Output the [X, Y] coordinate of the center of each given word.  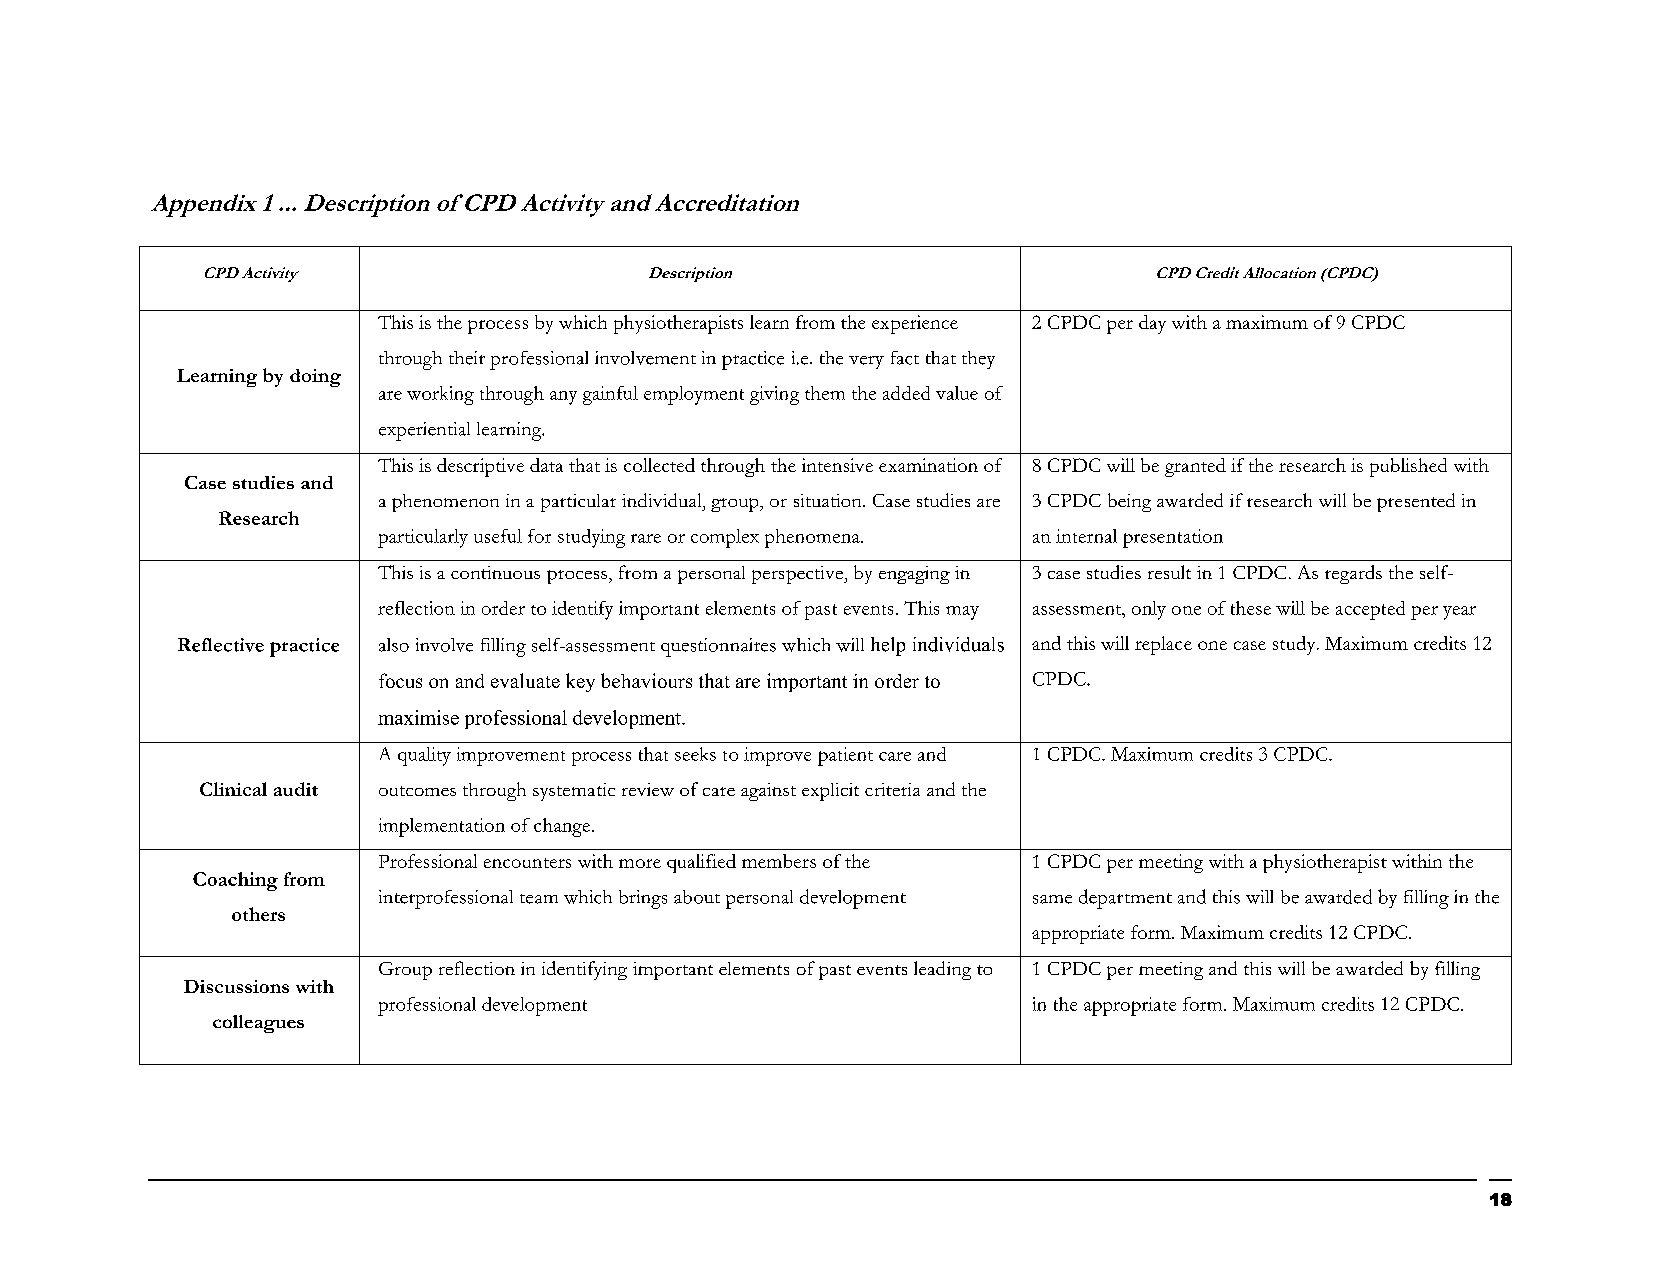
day [1152, 324]
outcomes [417, 791]
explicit [830, 792]
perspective [798, 575]
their [467, 358]
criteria [892, 789]
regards [1353, 574]
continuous [495, 572]
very [866, 362]
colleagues [258, 1024]
